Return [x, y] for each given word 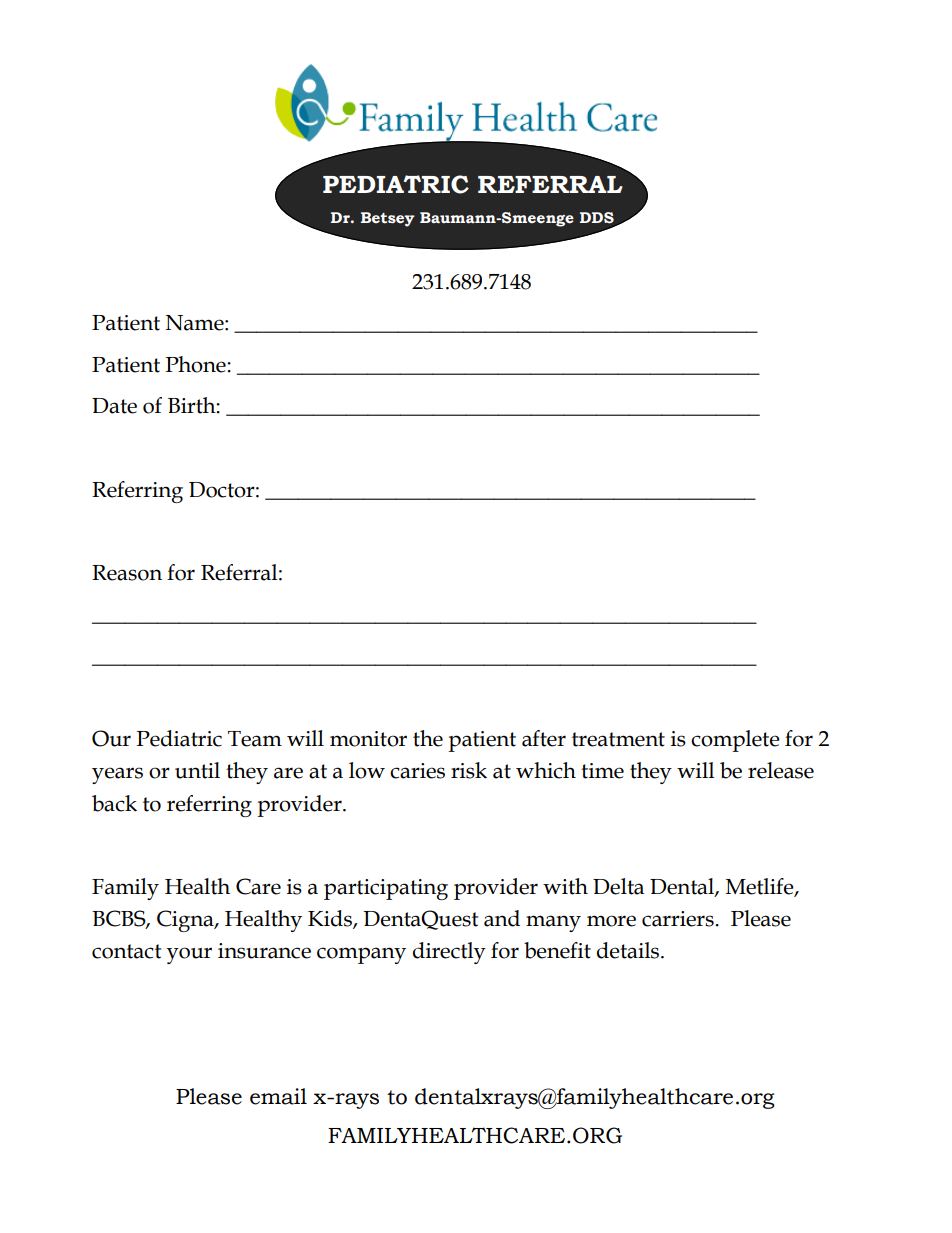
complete [735, 741]
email [278, 1096]
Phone [197, 364]
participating [386, 889]
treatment [618, 739]
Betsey [388, 219]
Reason [127, 573]
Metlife [761, 887]
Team [255, 739]
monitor [368, 739]
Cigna [186, 921]
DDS [597, 218]
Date [114, 406]
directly [449, 953]
